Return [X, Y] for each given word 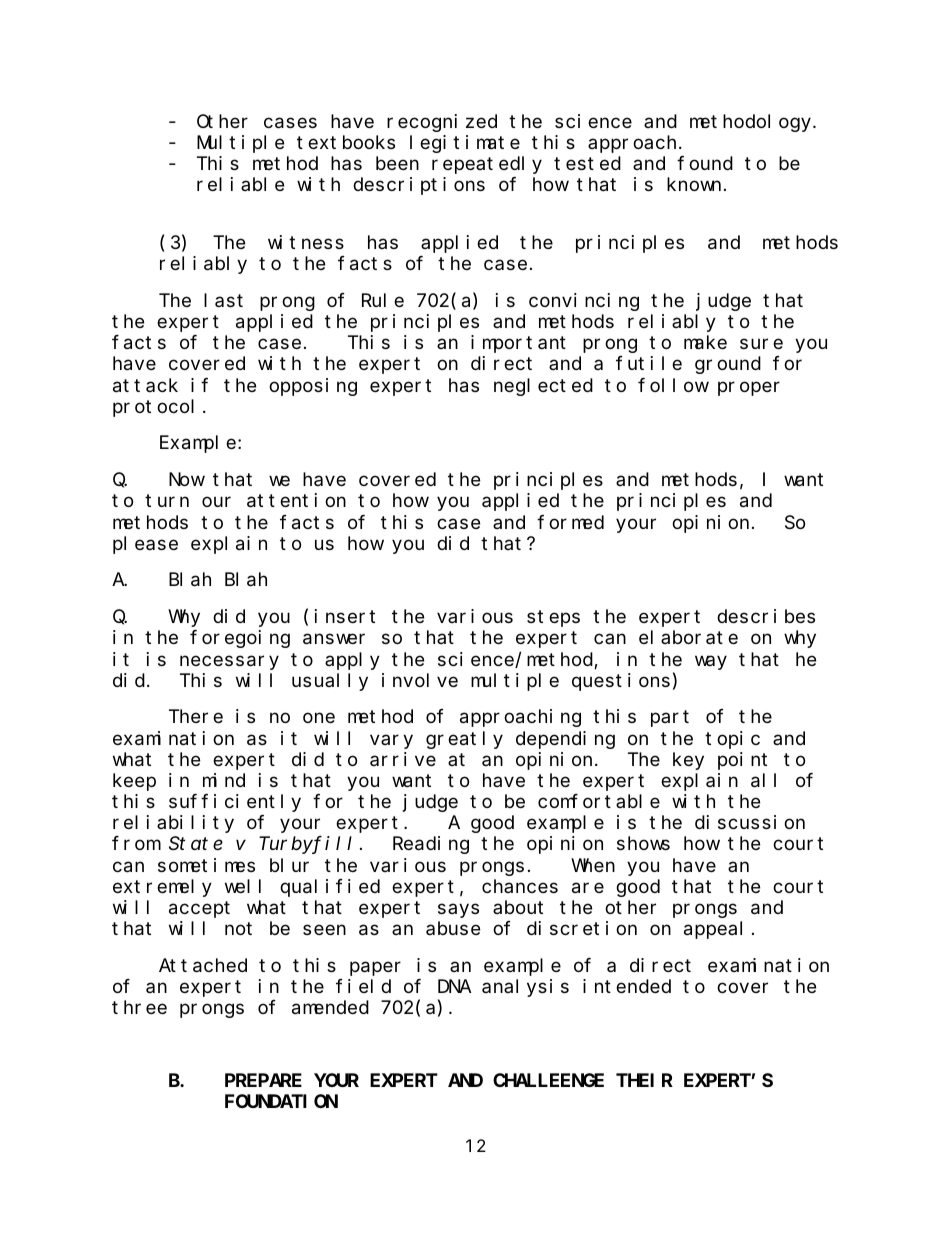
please [145, 545]
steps [553, 619]
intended [627, 986]
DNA [455, 987]
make [705, 343]
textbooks [346, 142]
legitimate [465, 144]
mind [224, 780]
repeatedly [487, 165]
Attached [203, 965]
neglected [543, 387]
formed [570, 522]
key [688, 761]
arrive [403, 759]
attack [145, 385]
